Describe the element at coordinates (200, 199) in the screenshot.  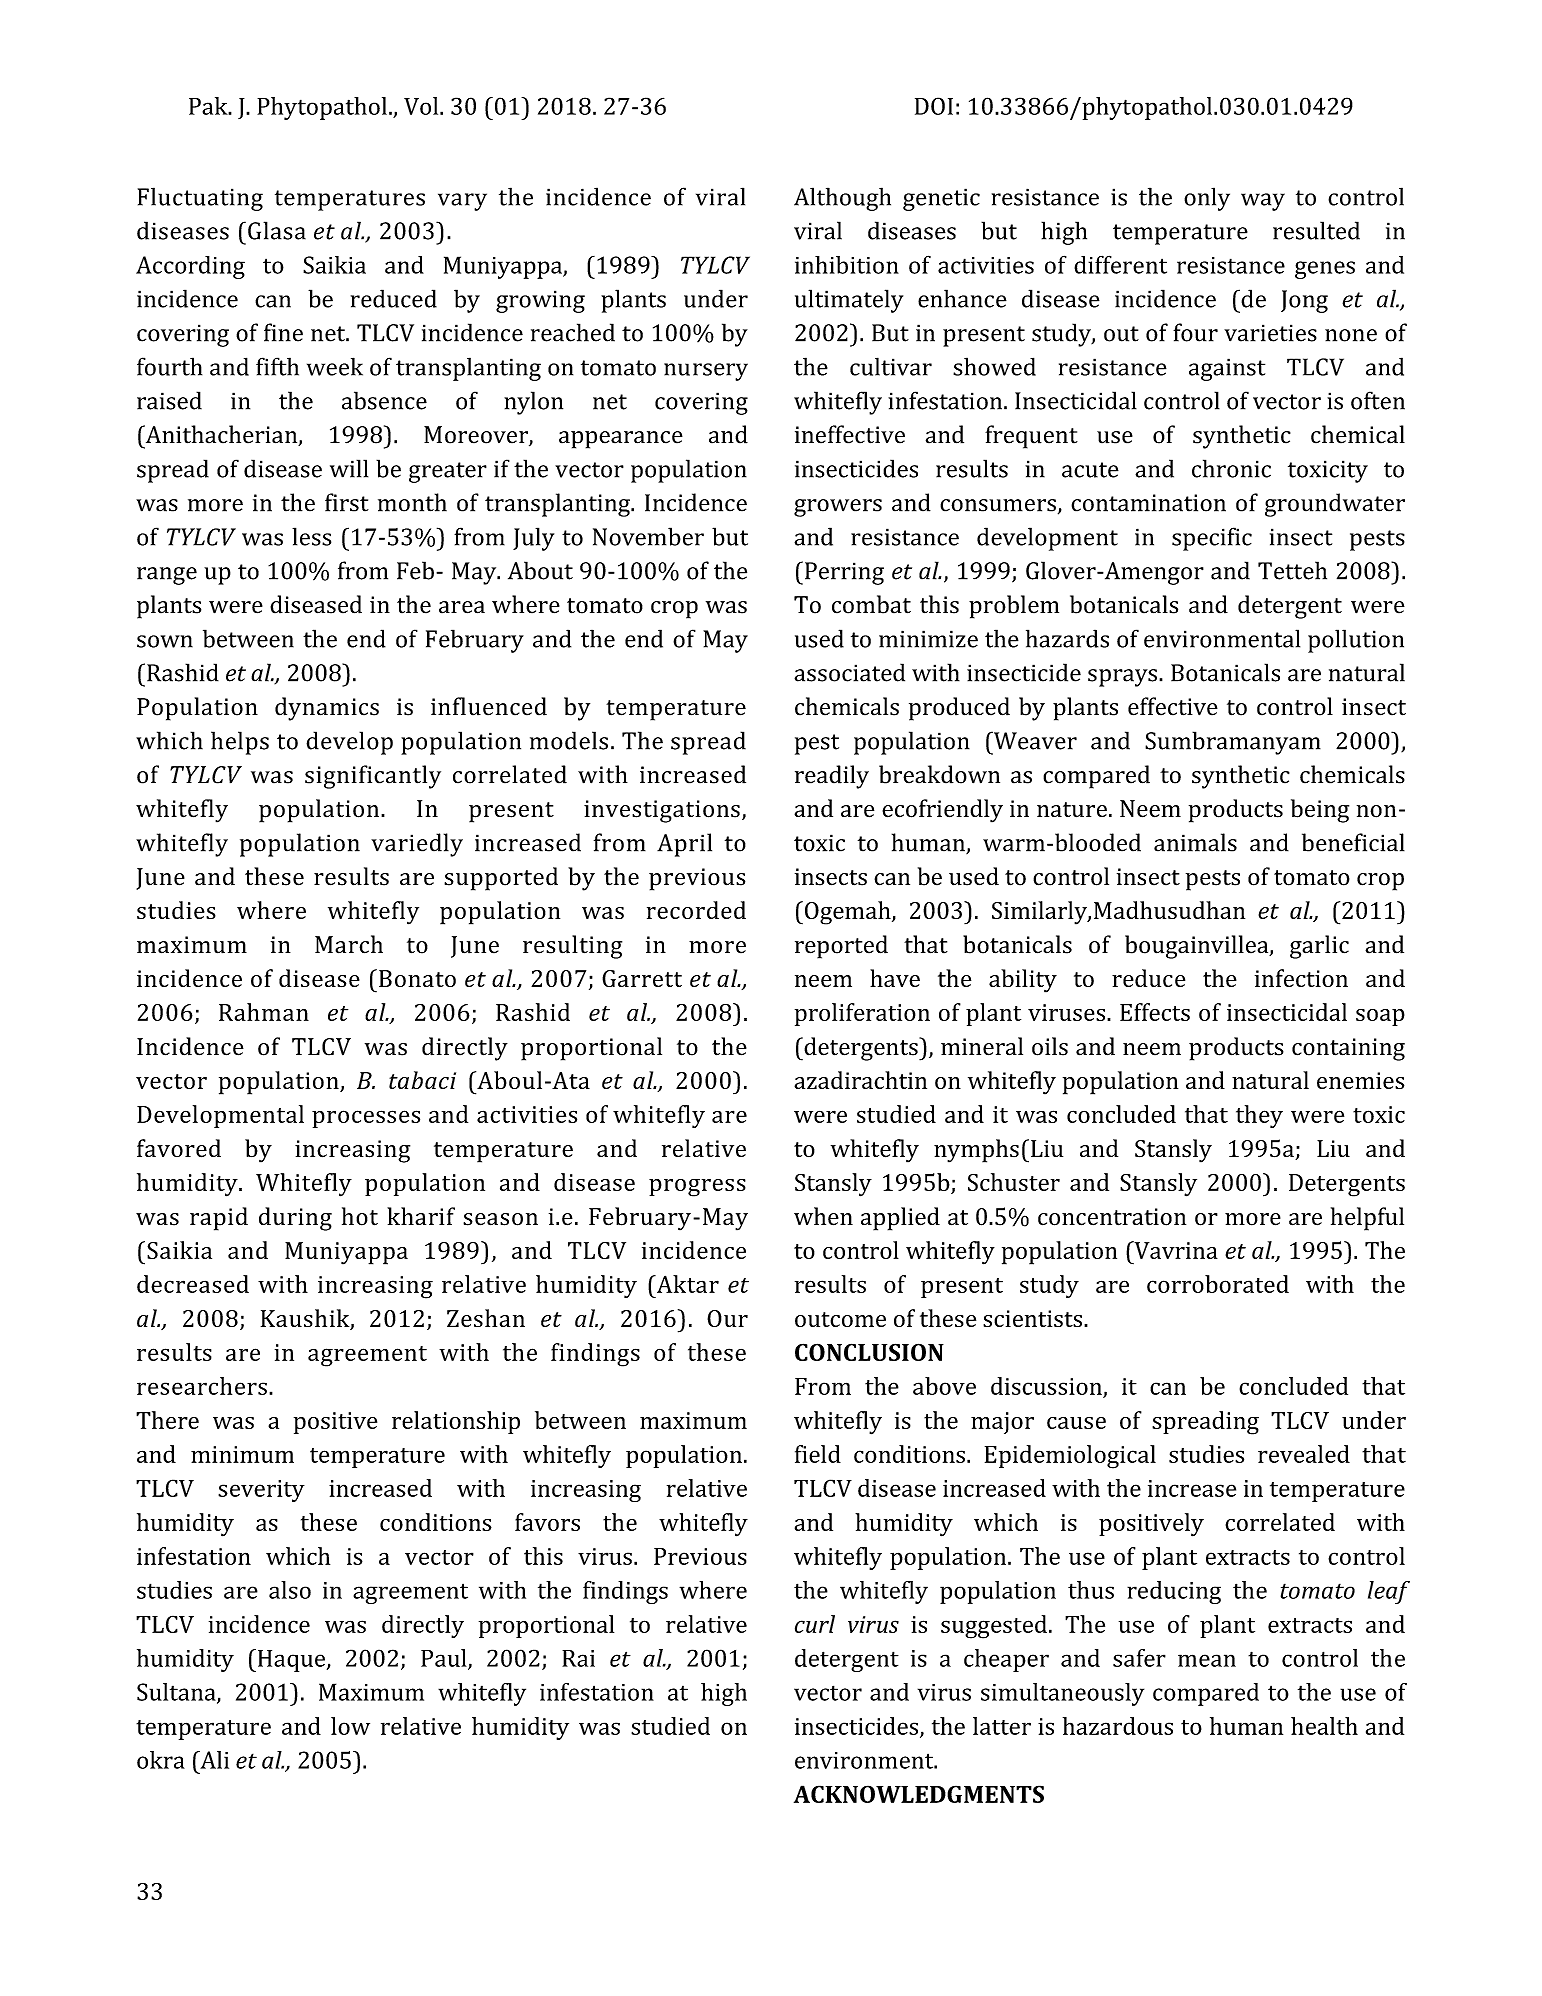
I see `Fluctuating` at that location.
